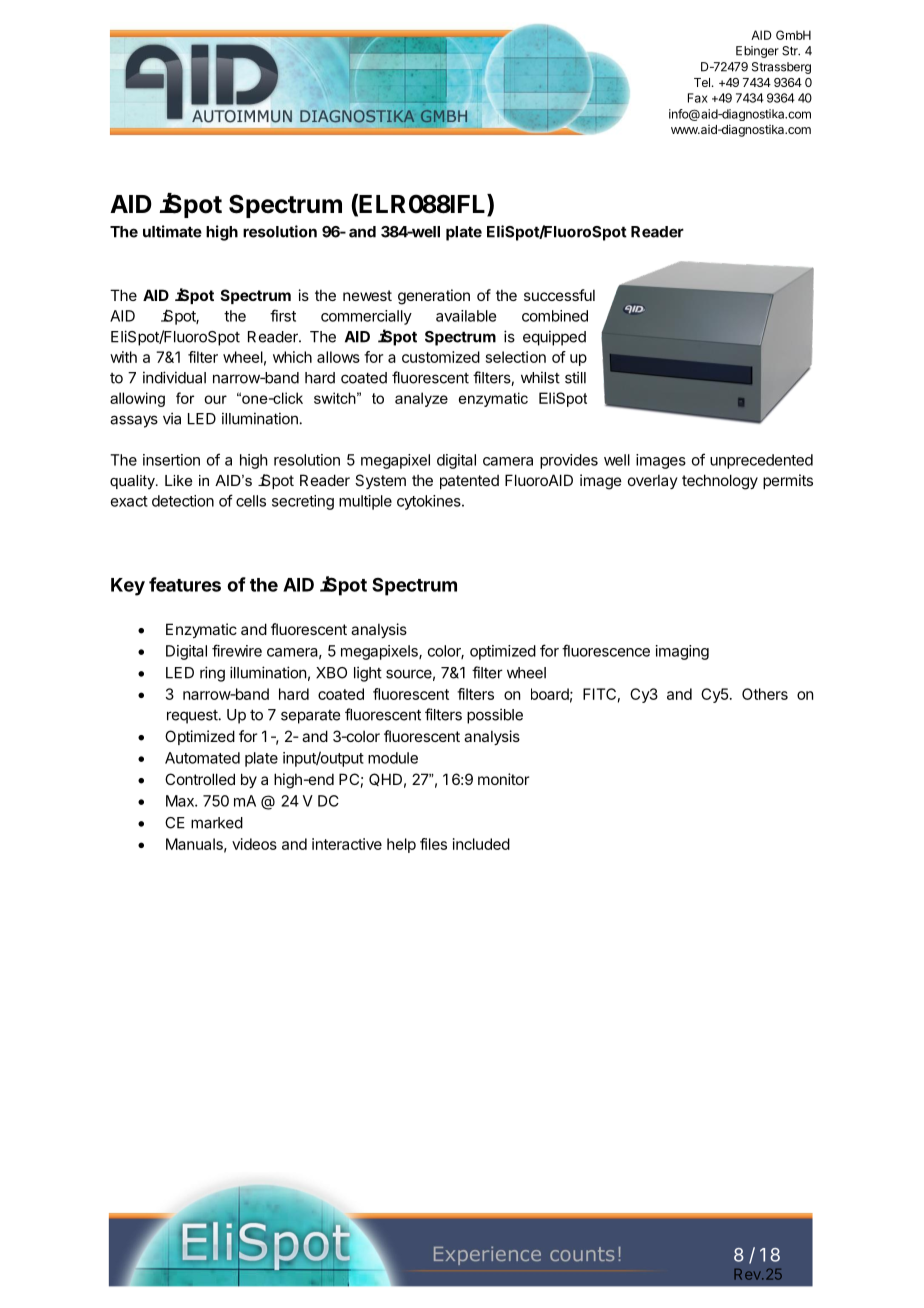 The height and width of the page is (1308, 924). What do you see at coordinates (171, 460) in the page?
I see `insertion` at bounding box center [171, 460].
